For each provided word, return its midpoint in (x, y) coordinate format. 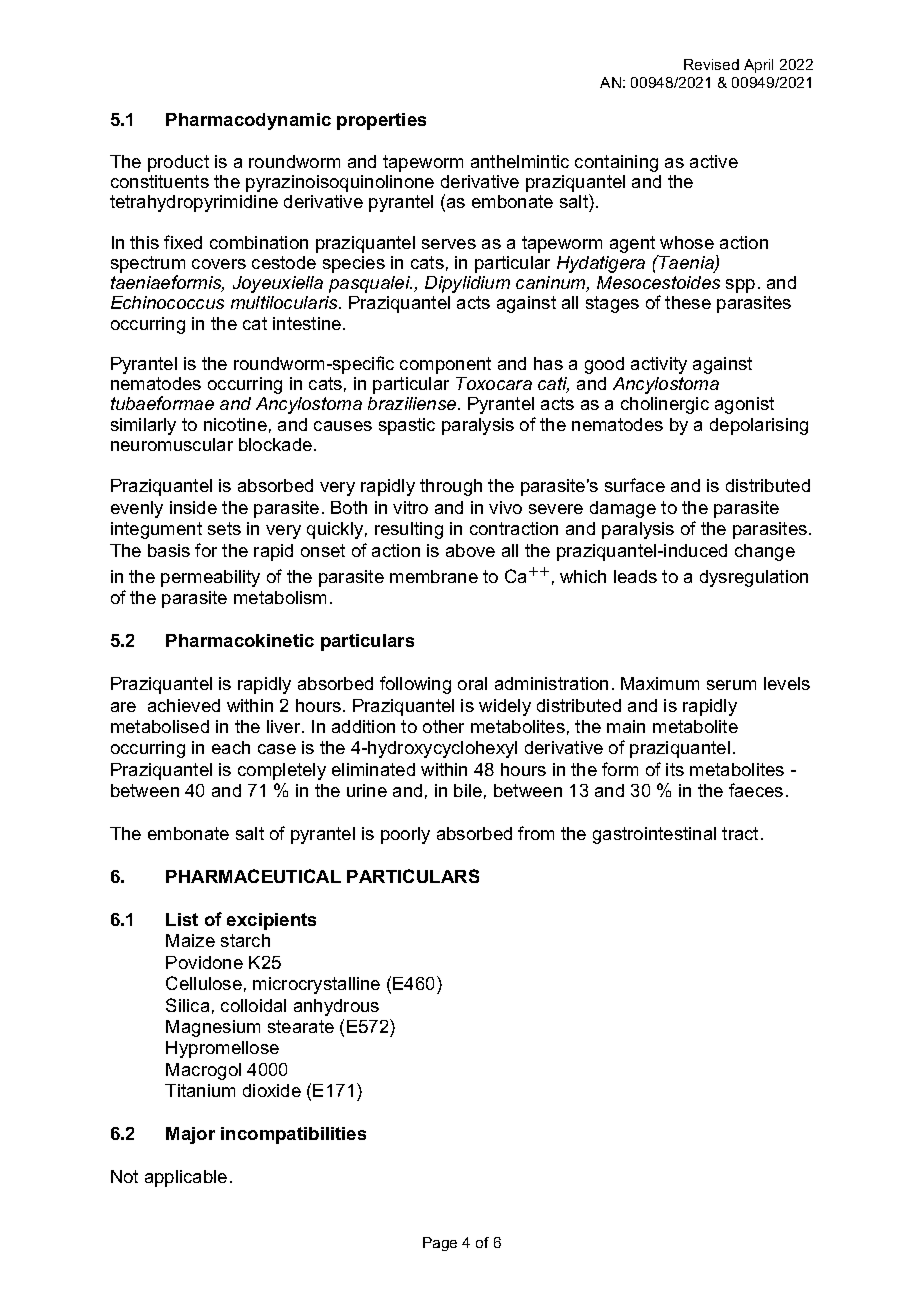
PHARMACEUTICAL (253, 876)
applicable (186, 1178)
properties (381, 121)
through (451, 487)
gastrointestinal (654, 835)
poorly (405, 835)
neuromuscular (172, 444)
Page (440, 1244)
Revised (711, 64)
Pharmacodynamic (248, 121)
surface (635, 485)
